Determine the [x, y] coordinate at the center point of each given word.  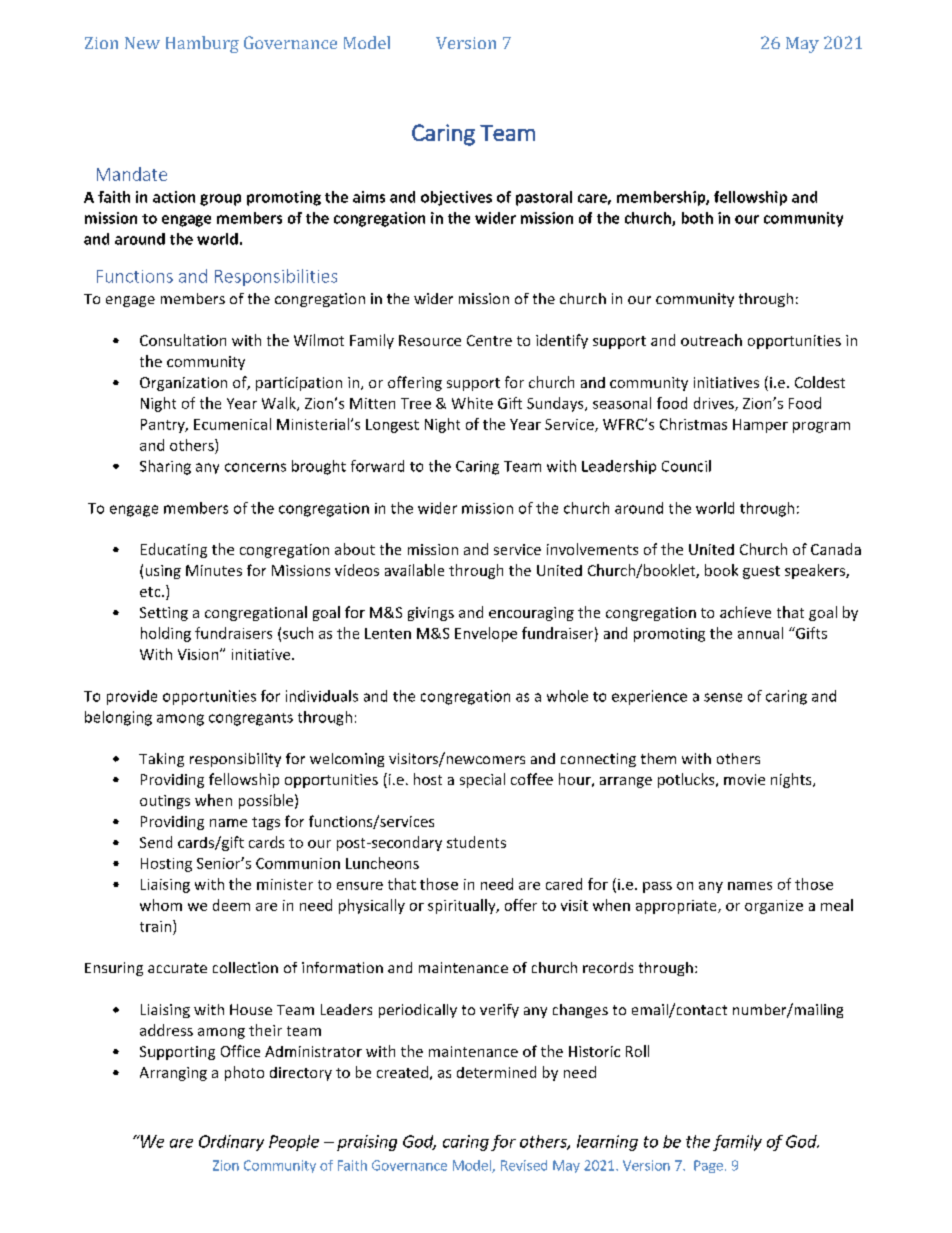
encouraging [531, 614]
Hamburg [202, 44]
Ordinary [231, 1143]
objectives [456, 198]
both [697, 218]
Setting [164, 614]
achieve [745, 612]
